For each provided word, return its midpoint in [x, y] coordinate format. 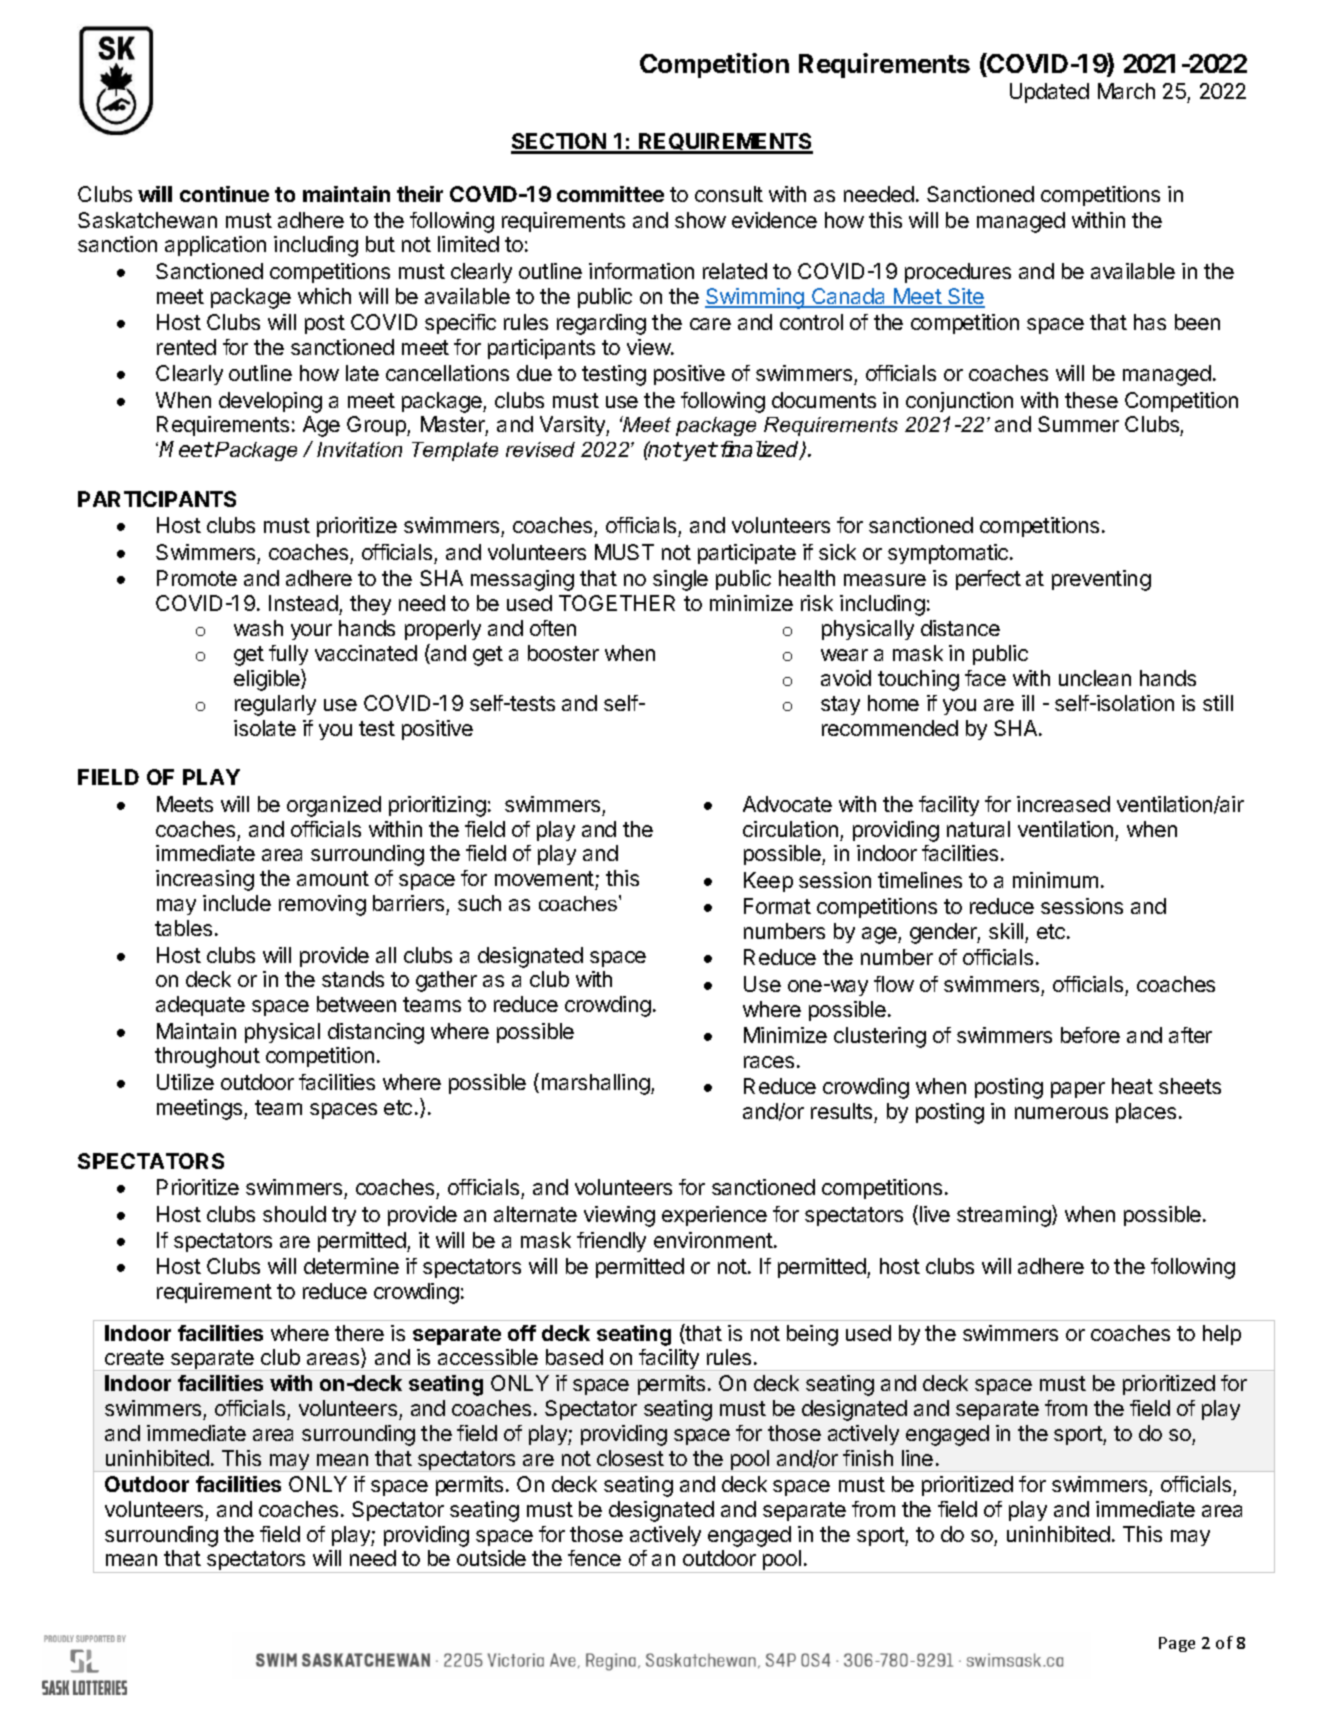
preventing [1101, 580]
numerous [1061, 1113]
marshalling [597, 1084]
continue [224, 194]
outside [491, 1558]
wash [258, 628]
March [1126, 91]
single [680, 580]
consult [729, 194]
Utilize [185, 1082]
